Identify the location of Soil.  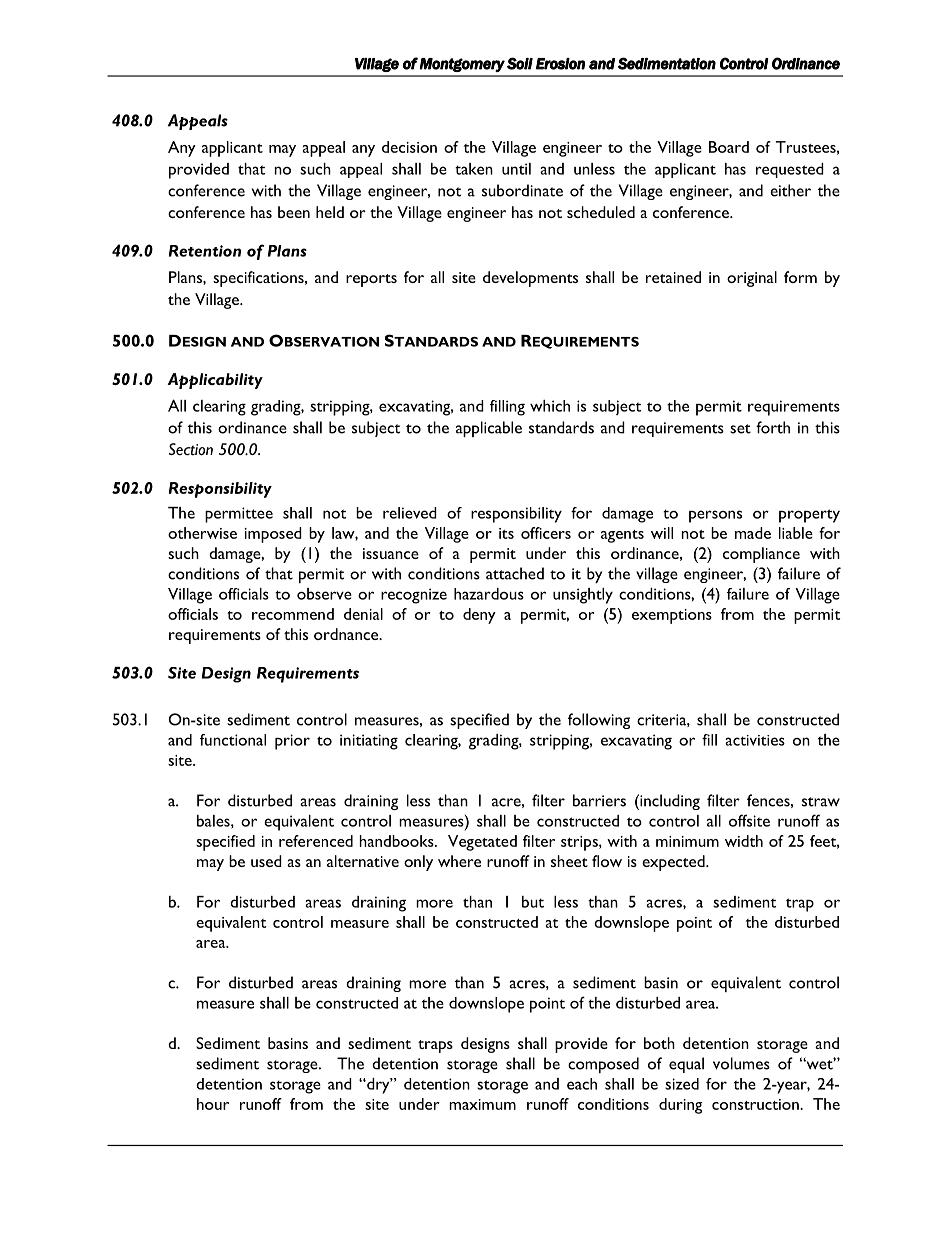
(520, 63).
